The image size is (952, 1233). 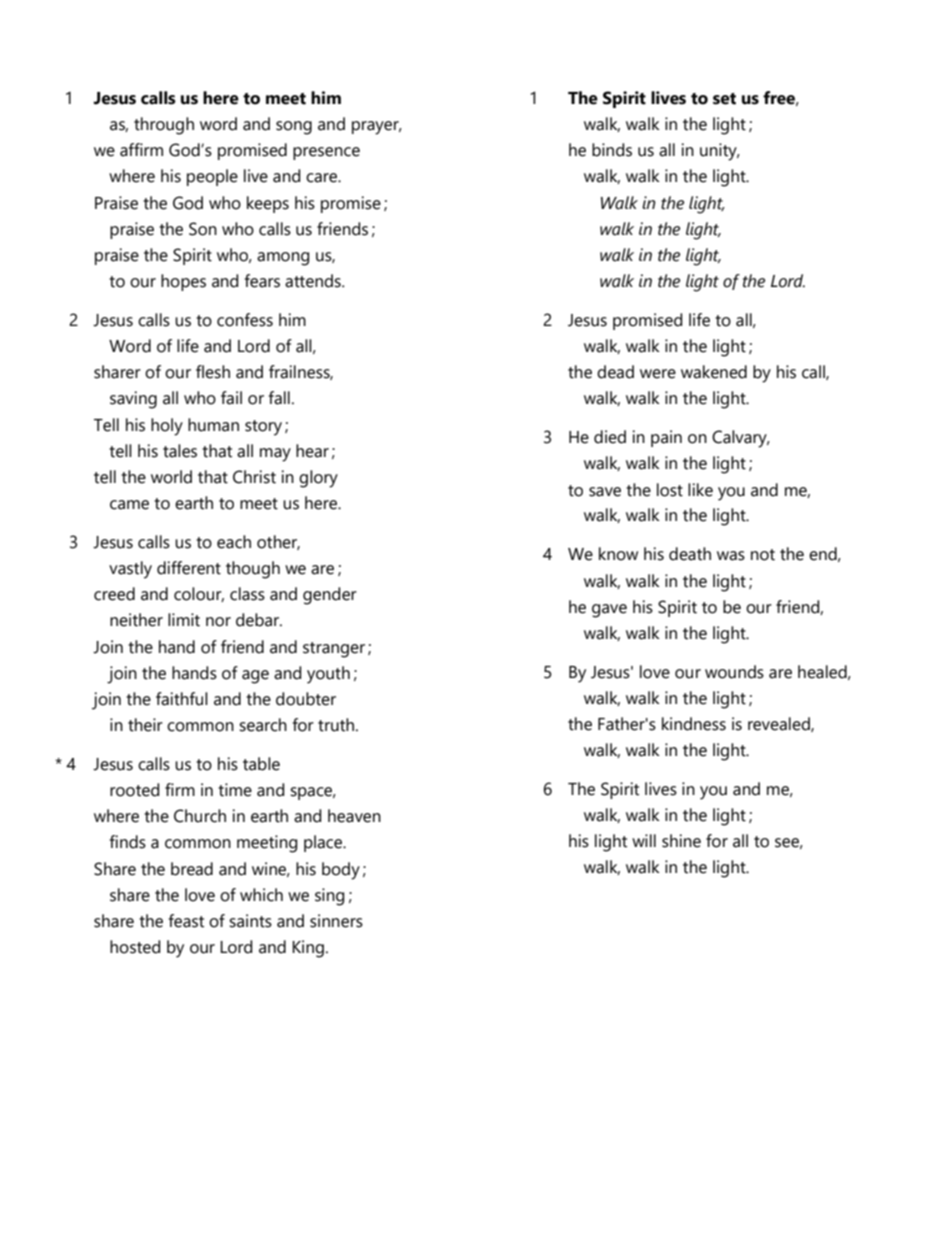 What do you see at coordinates (186, 921) in the screenshot?
I see `feast` at bounding box center [186, 921].
